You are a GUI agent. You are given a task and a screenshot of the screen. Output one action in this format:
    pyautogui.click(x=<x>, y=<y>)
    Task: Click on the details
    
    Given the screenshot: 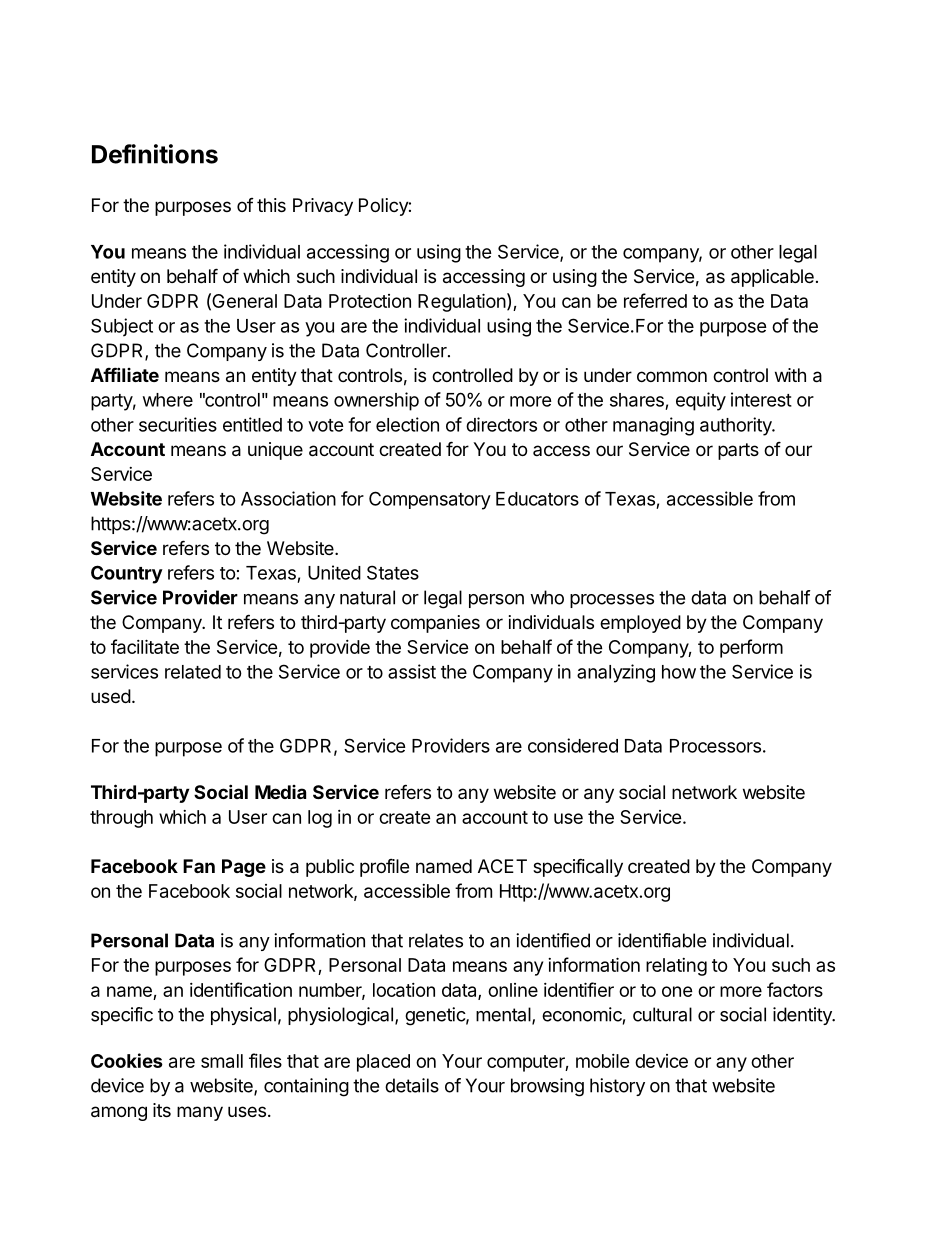 What is the action you would take?
    pyautogui.click(x=412, y=1085)
